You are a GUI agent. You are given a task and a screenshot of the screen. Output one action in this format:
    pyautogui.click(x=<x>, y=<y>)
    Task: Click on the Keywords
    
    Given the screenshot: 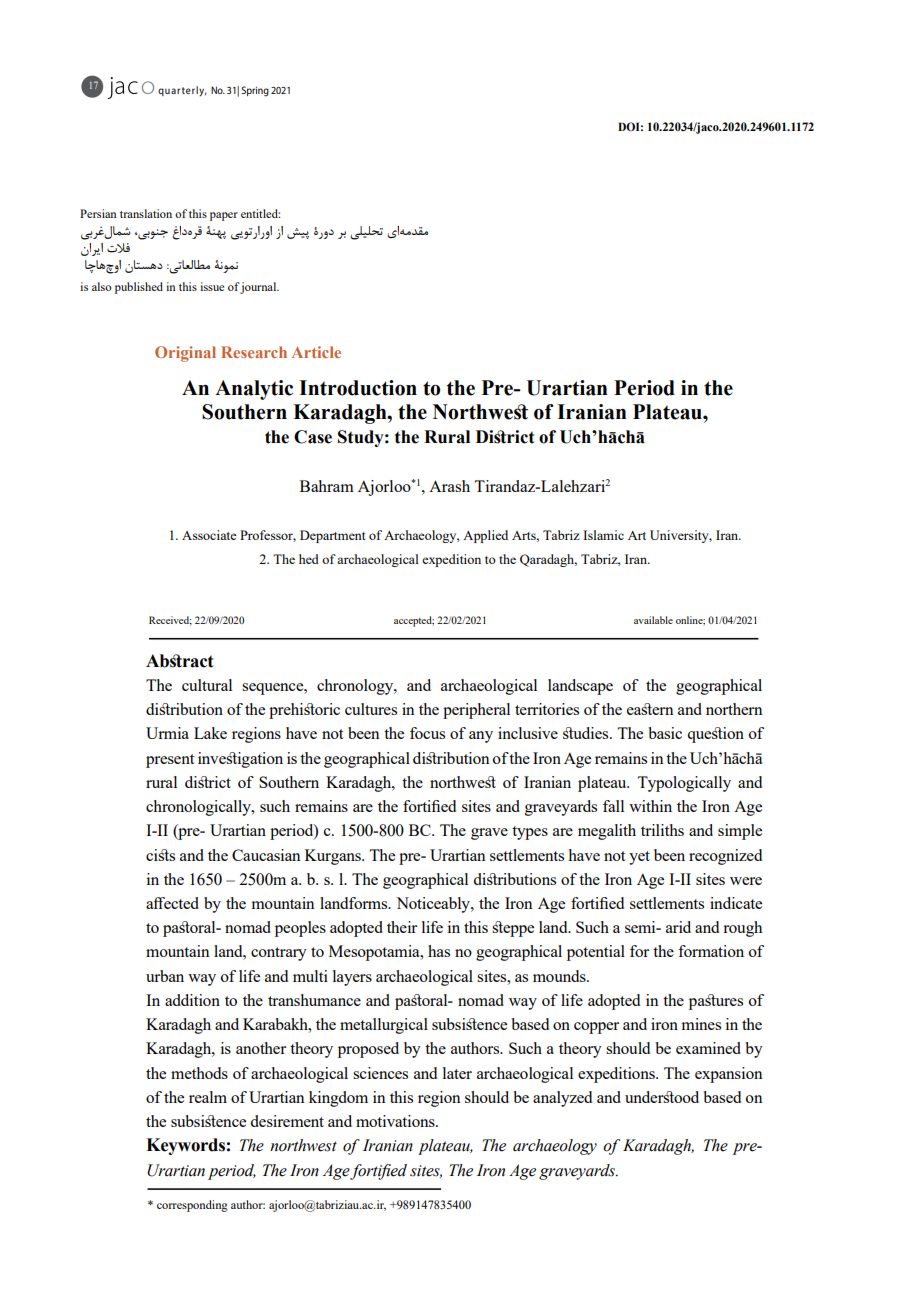 What is the action you would take?
    pyautogui.click(x=185, y=1146)
